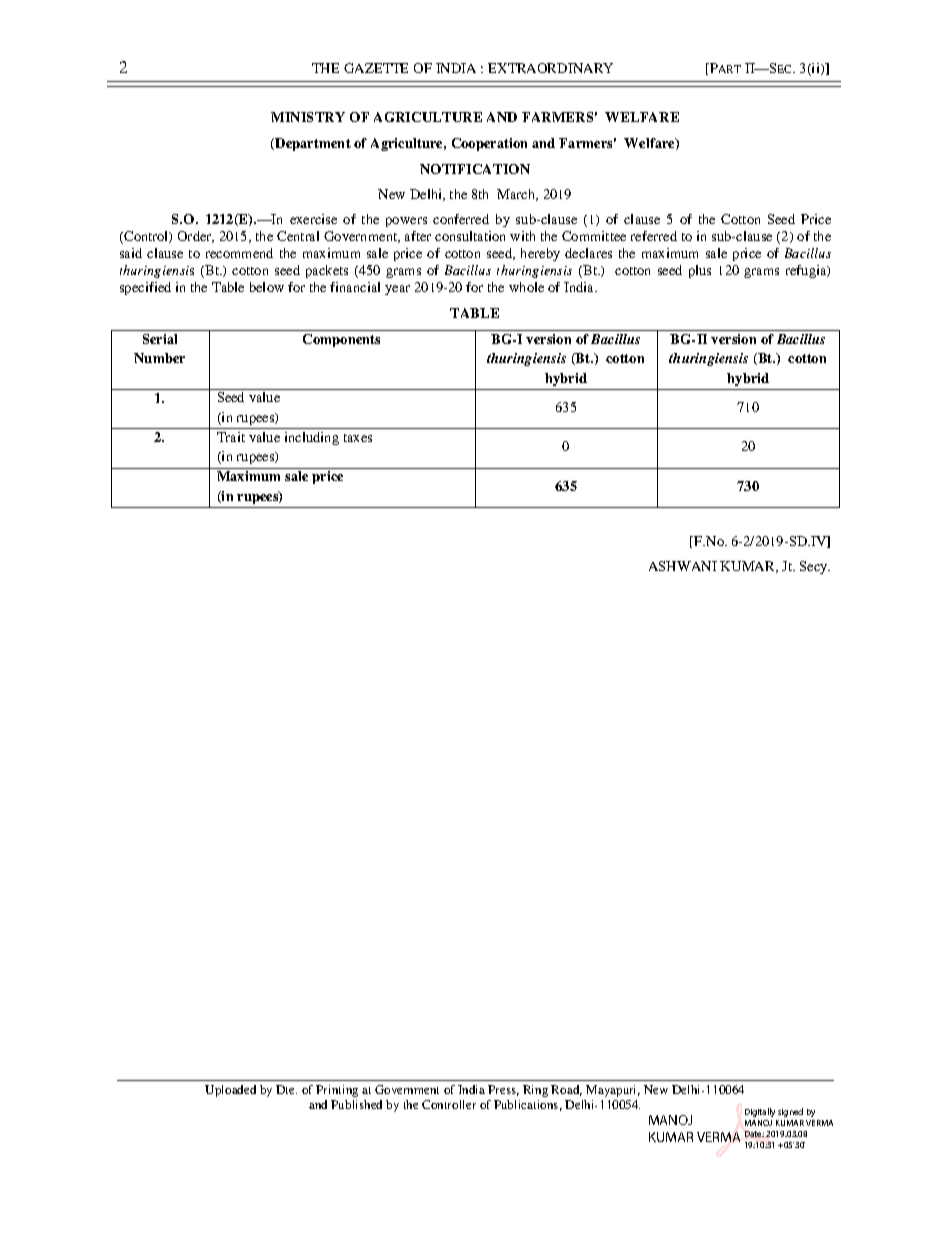  Describe the element at coordinates (526, 287) in the document. I see `whole` at that location.
